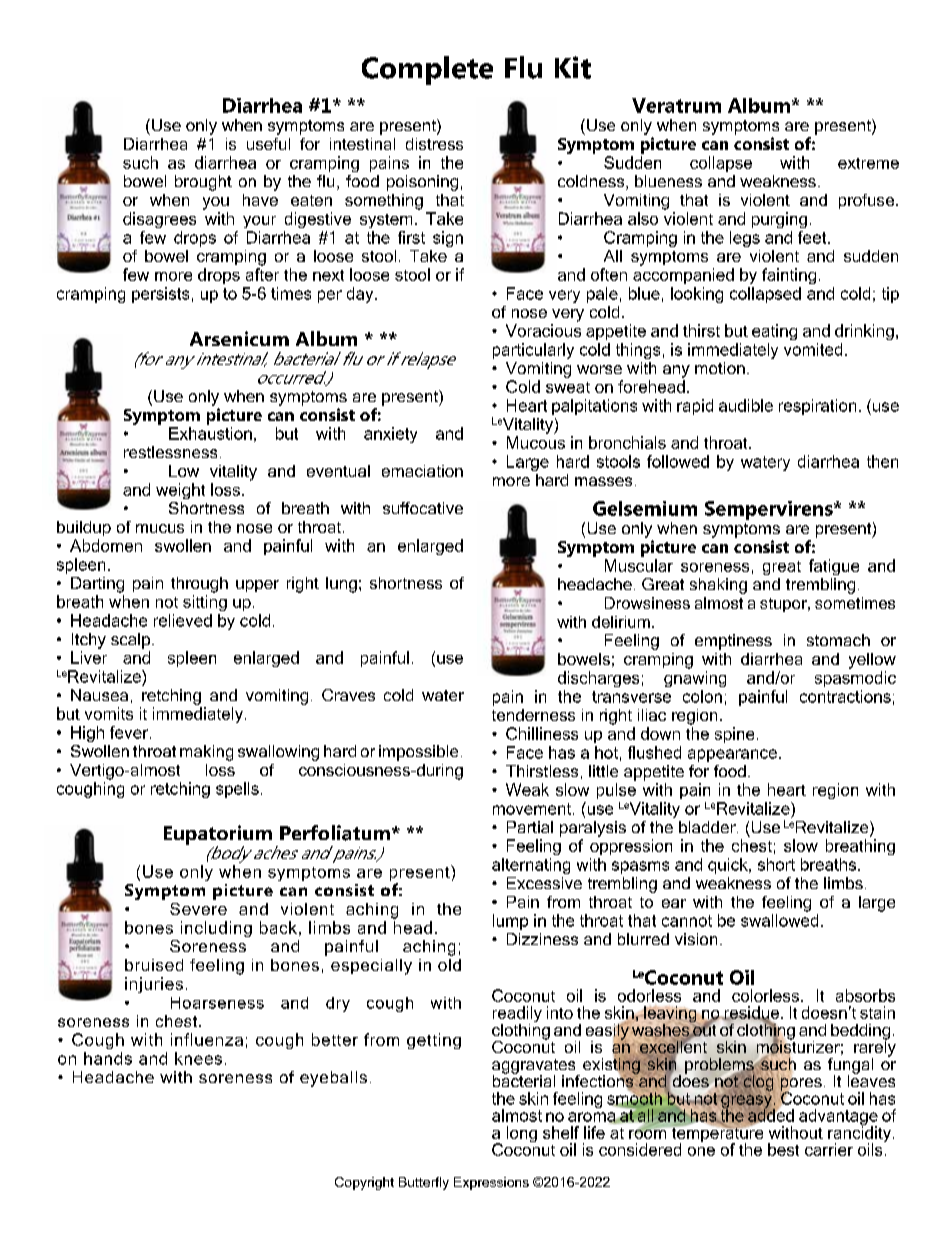  What do you see at coordinates (268, 144) in the screenshot?
I see `useful` at bounding box center [268, 144].
